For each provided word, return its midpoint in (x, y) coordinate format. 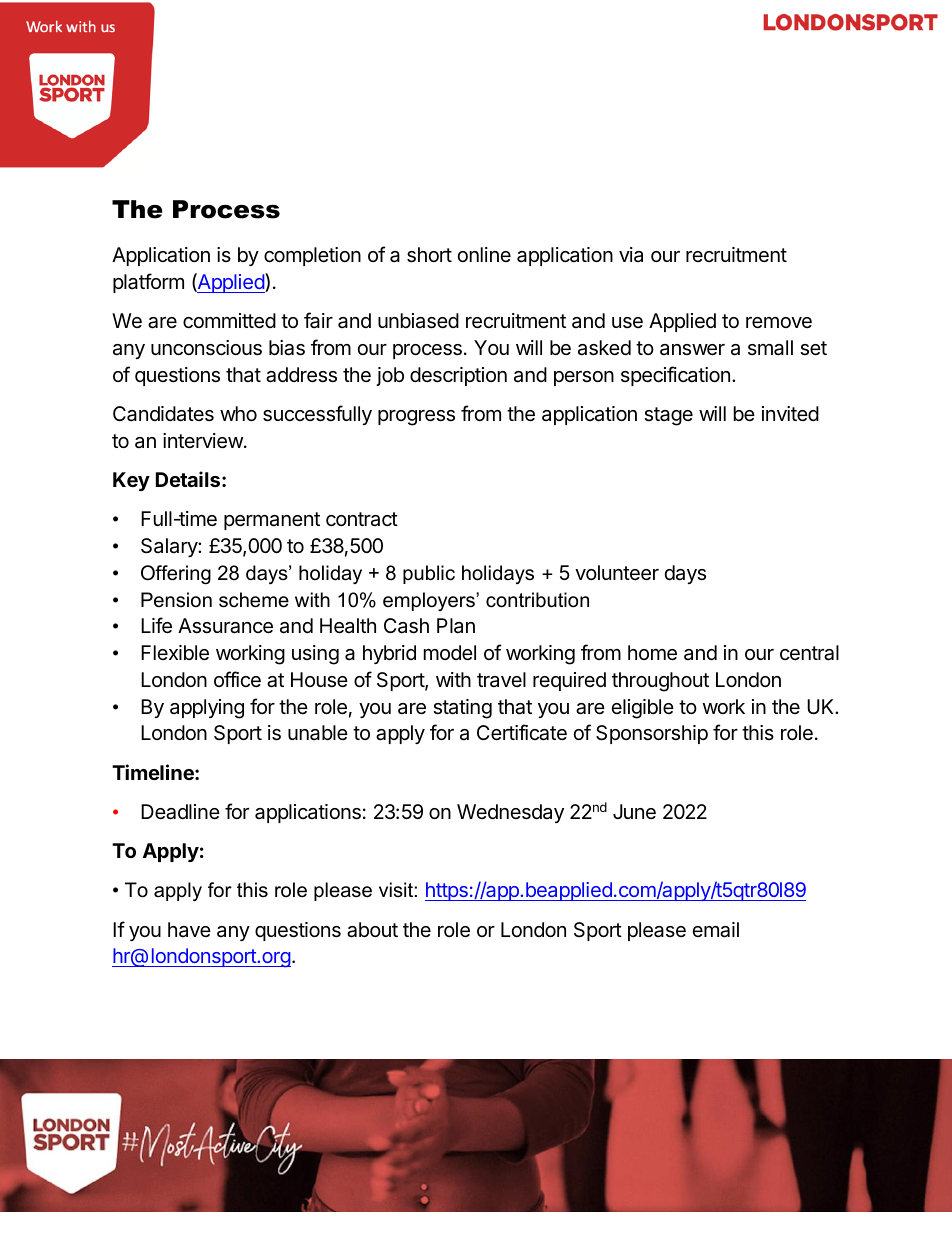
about (372, 930)
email (716, 930)
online (484, 254)
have (189, 929)
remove (779, 322)
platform (148, 283)
